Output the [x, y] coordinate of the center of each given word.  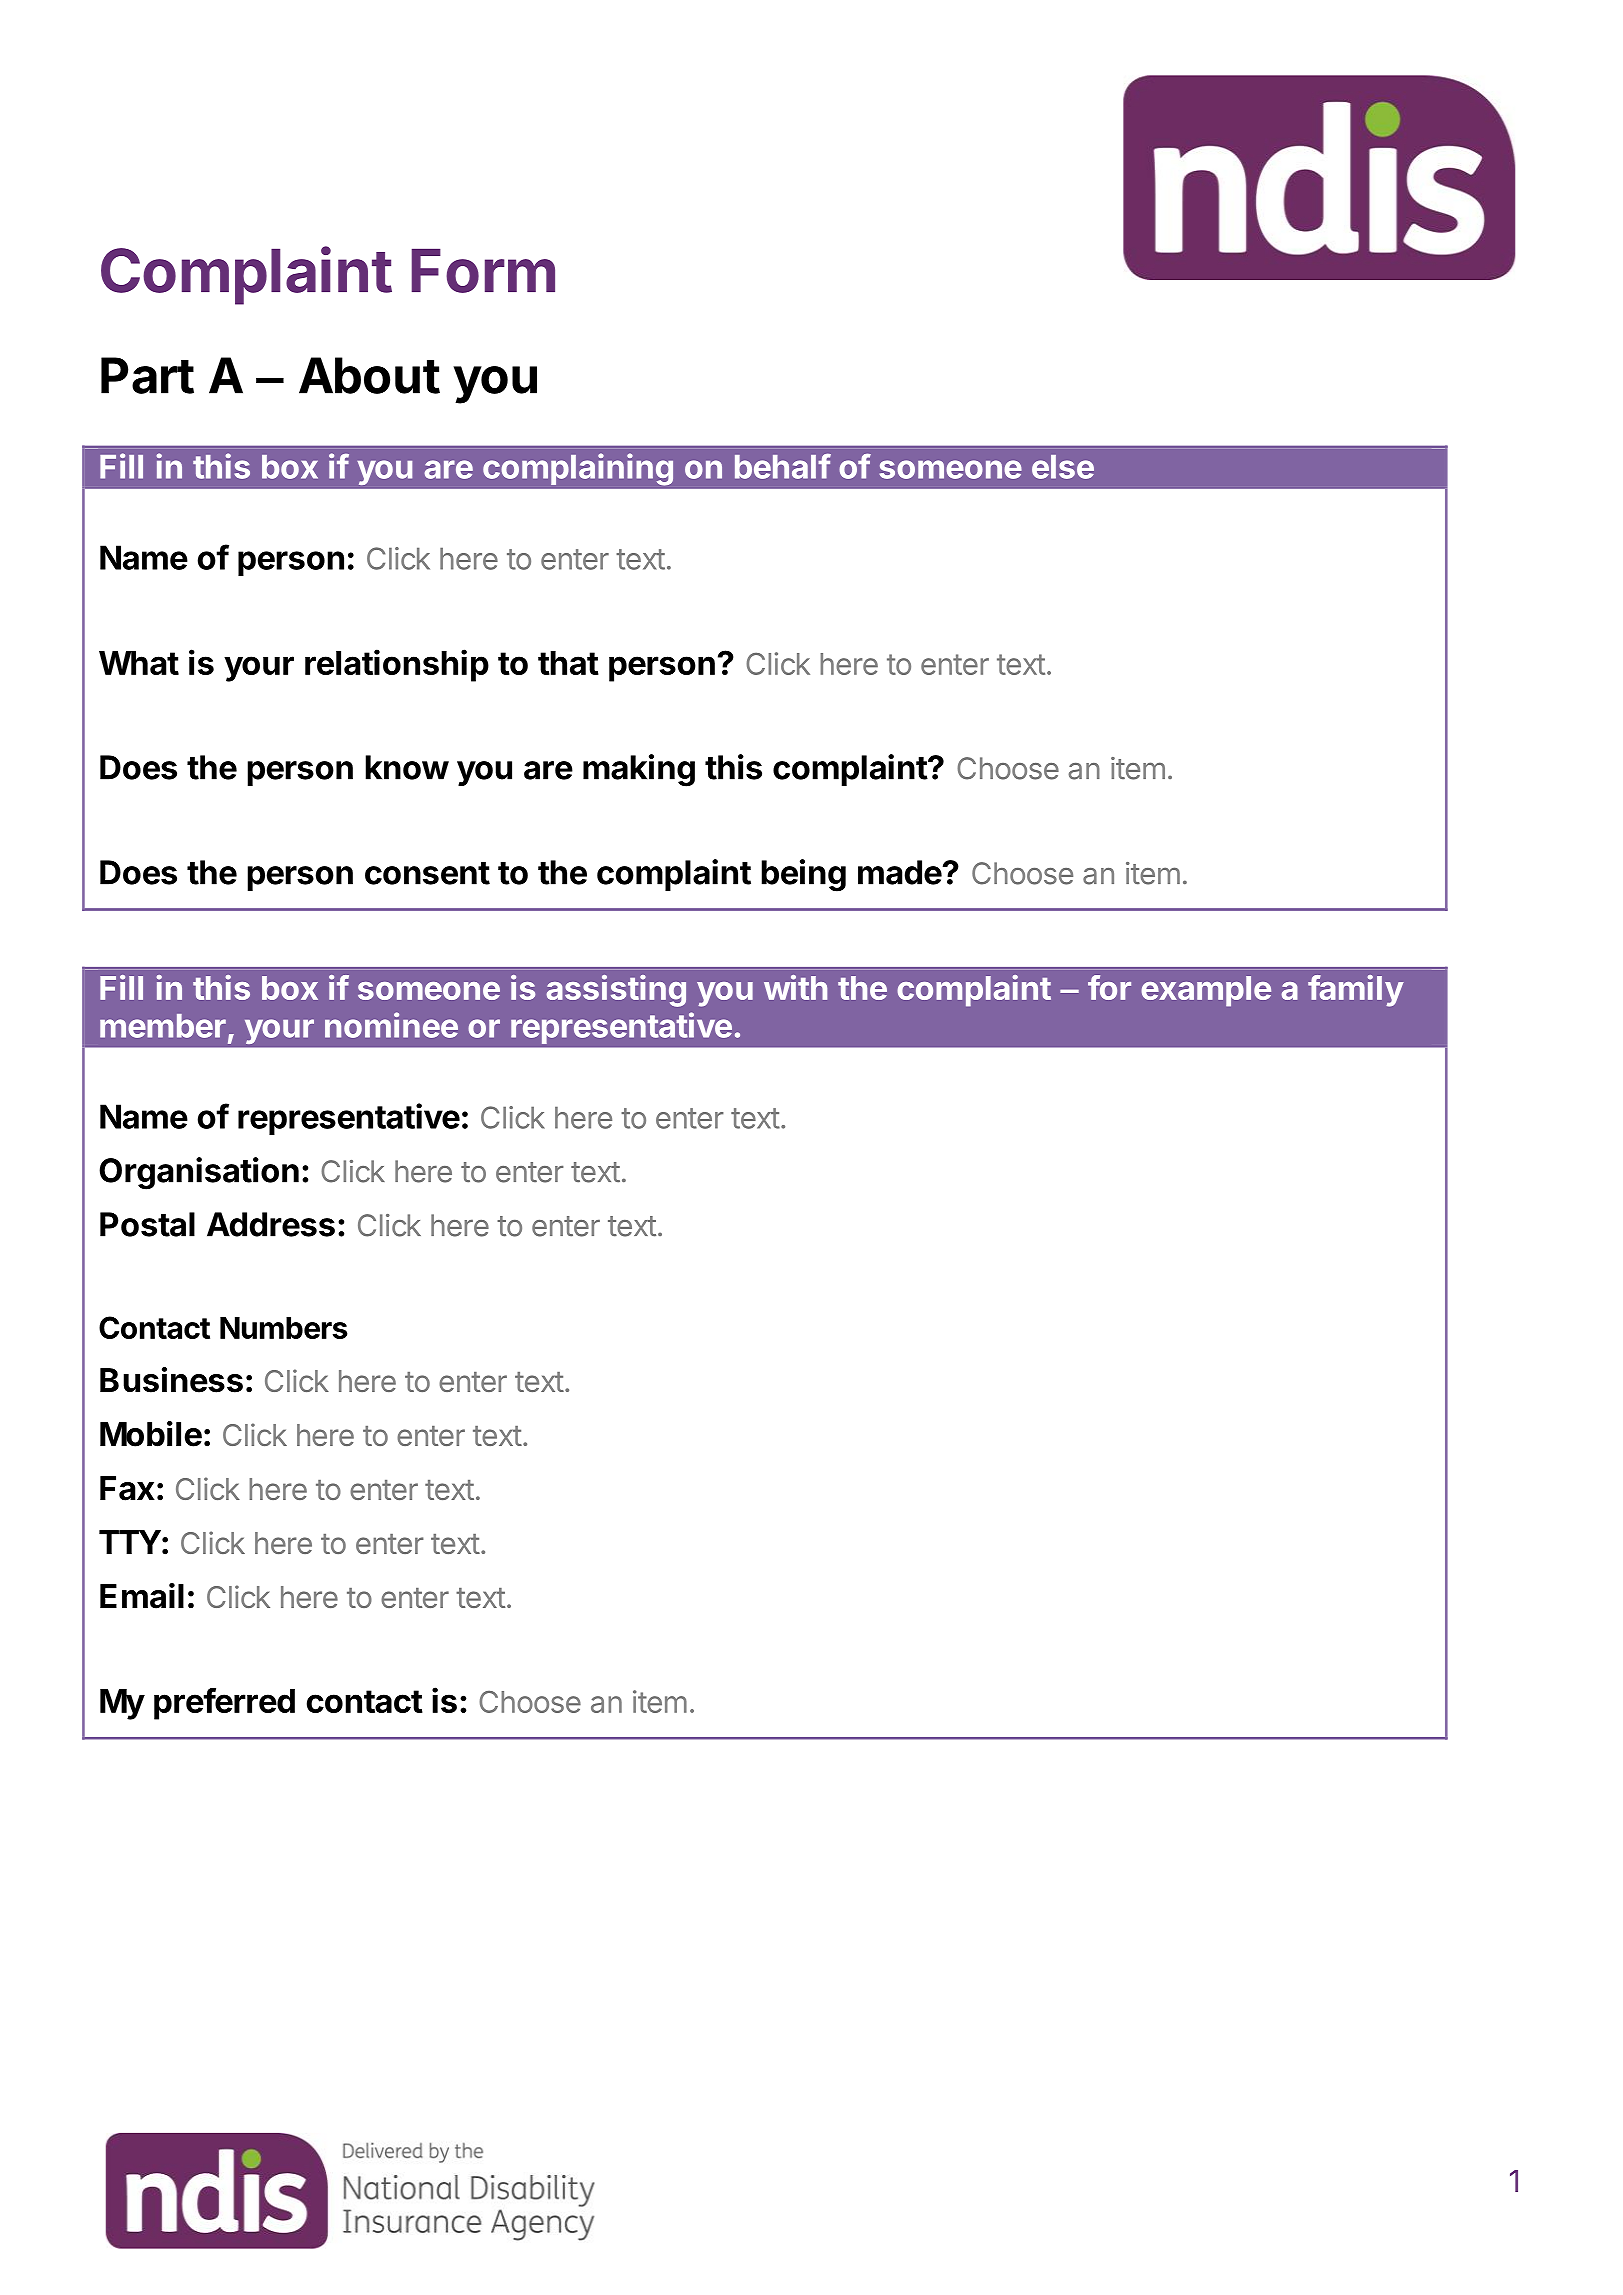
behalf [783, 466]
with [795, 987]
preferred [224, 1704]
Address [271, 1224]
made [900, 872]
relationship [397, 665]
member [163, 1026]
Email [142, 1596]
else [1063, 467]
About [369, 375]
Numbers [284, 1328]
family [1356, 991]
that [568, 663]
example [1206, 991]
